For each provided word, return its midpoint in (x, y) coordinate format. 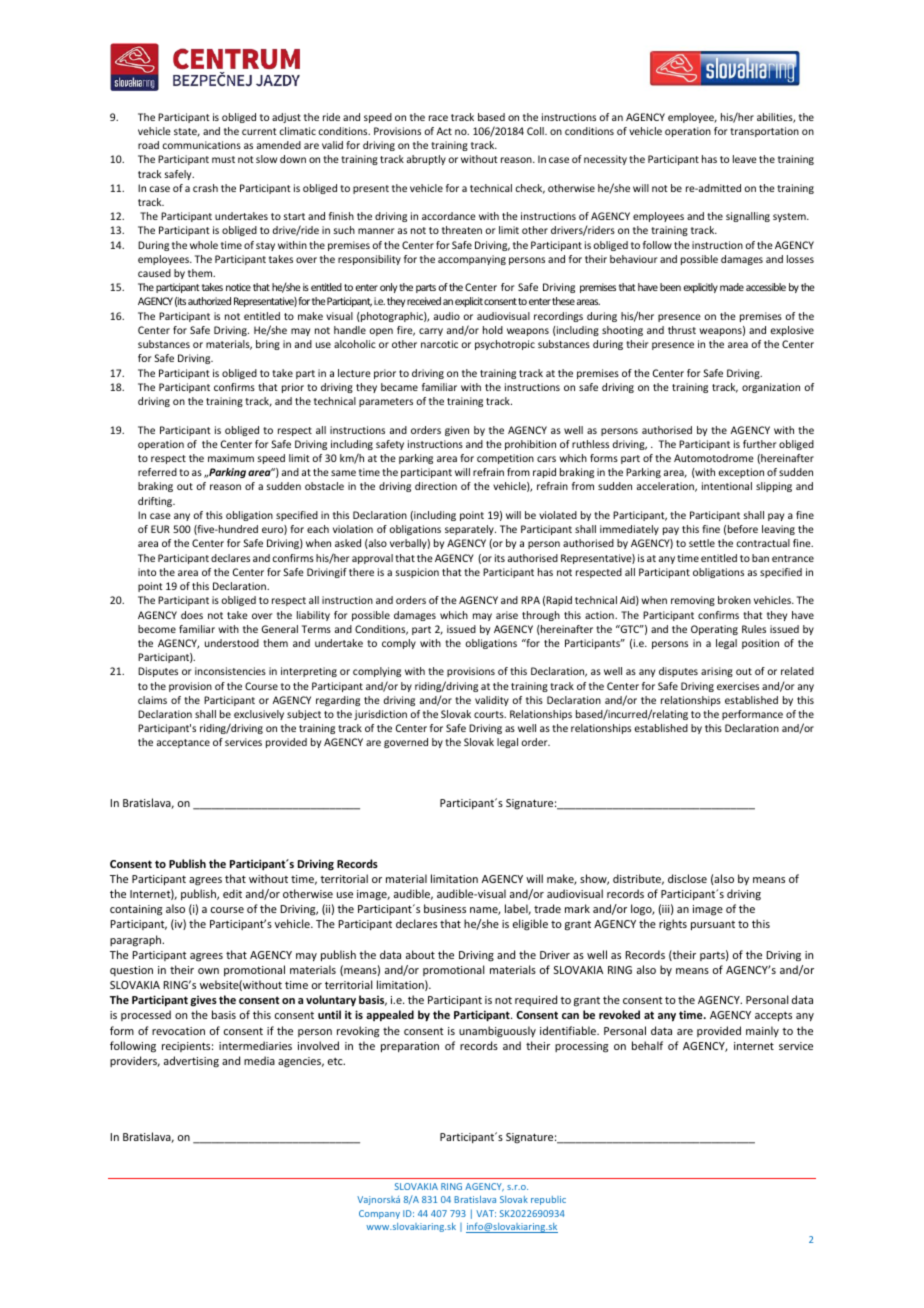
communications (201, 145)
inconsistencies (230, 671)
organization (771, 388)
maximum (231, 458)
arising (717, 672)
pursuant (713, 925)
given (457, 431)
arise (507, 615)
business (445, 908)
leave (745, 159)
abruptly (426, 160)
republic (548, 1200)
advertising (191, 1061)
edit (232, 893)
